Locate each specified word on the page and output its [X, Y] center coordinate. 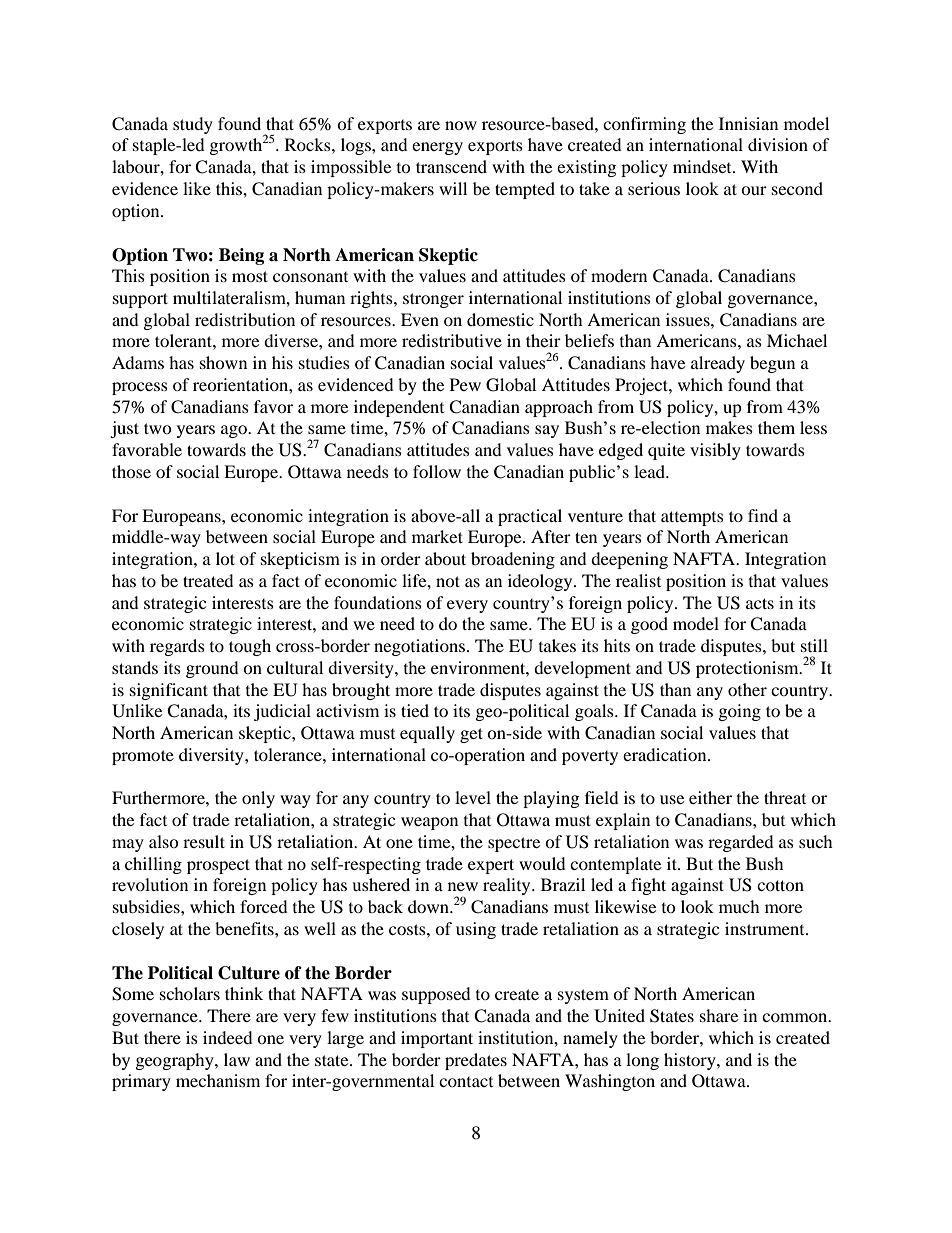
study [193, 125]
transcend [451, 166]
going [740, 712]
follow [437, 471]
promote [143, 757]
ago [235, 431]
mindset [703, 166]
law [237, 1059]
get [471, 735]
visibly [715, 451]
